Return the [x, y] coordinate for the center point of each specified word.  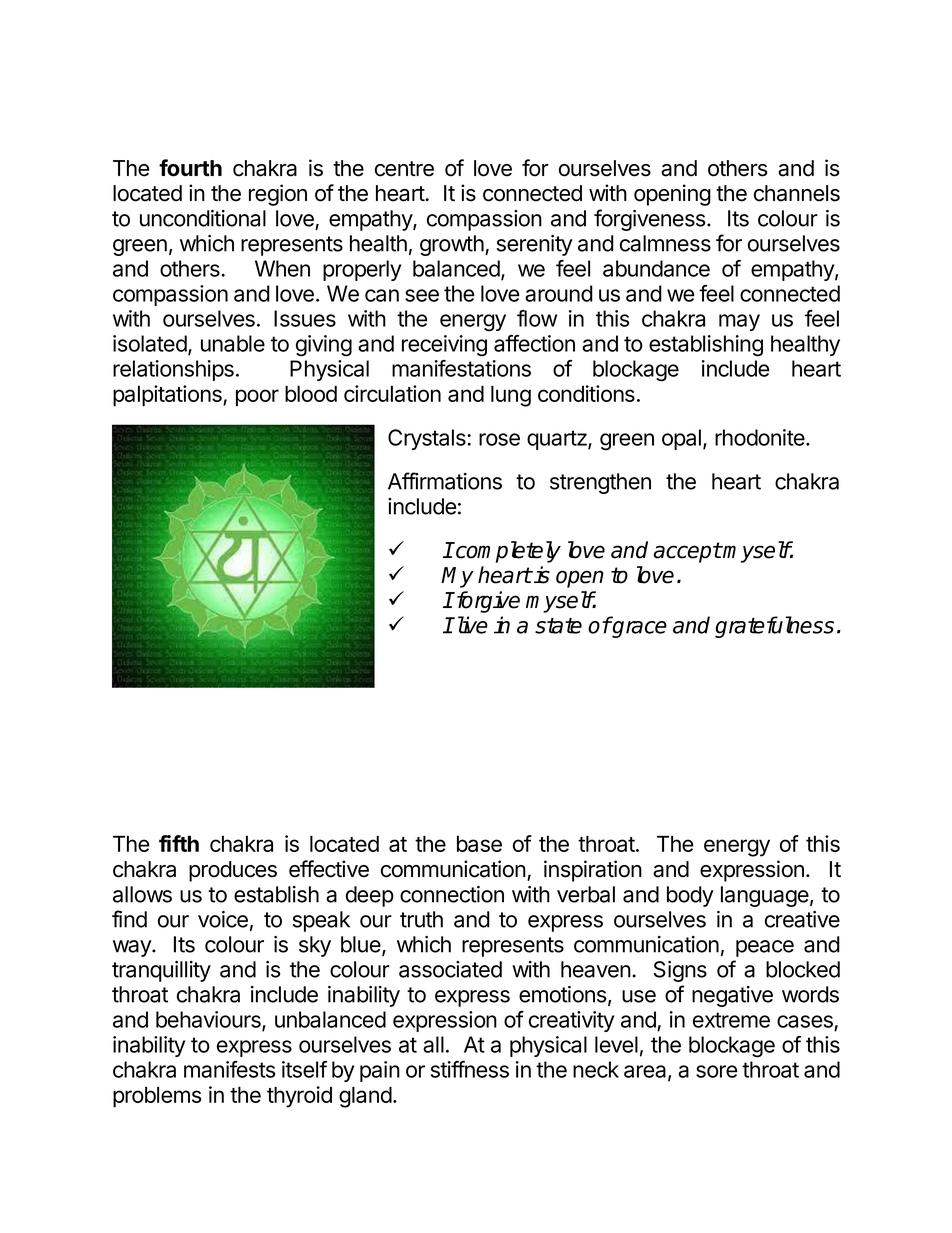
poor [257, 398]
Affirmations [445, 481]
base [479, 844]
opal [681, 439]
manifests [229, 1069]
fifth [179, 843]
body [690, 896]
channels [797, 193]
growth [453, 245]
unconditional [203, 218]
